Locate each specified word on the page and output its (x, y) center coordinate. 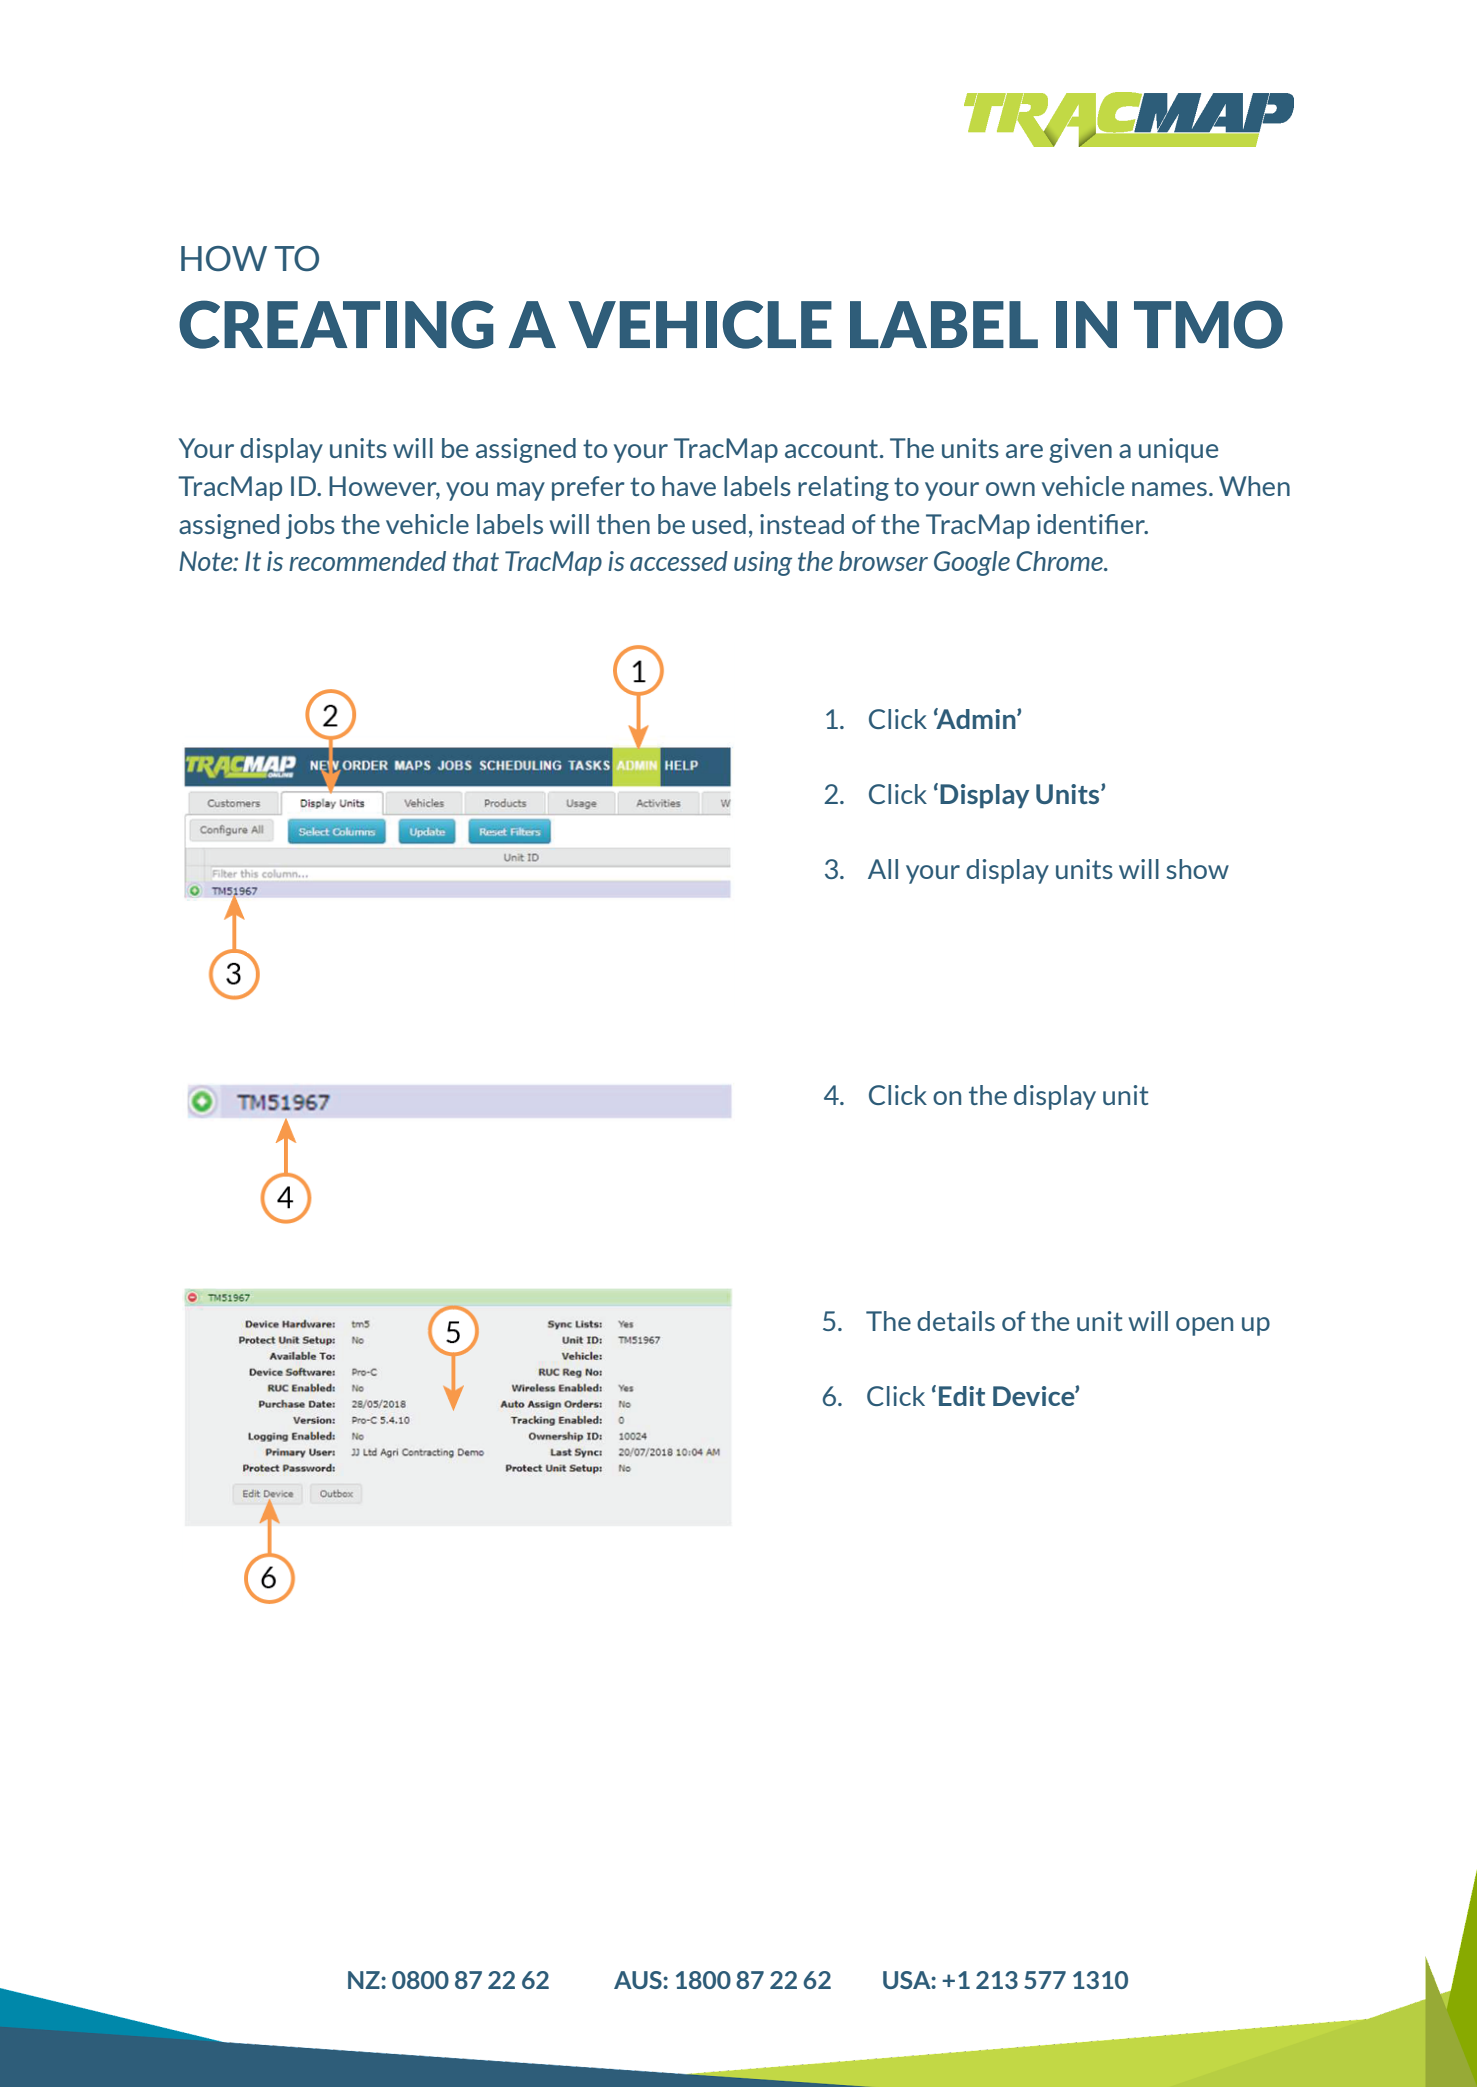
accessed (679, 561)
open (1204, 1326)
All (883, 869)
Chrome (1060, 561)
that (476, 561)
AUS (639, 1980)
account (831, 448)
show (1197, 869)
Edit (962, 1396)
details (956, 1321)
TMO (1208, 324)
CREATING (336, 324)
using (763, 563)
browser (883, 561)
